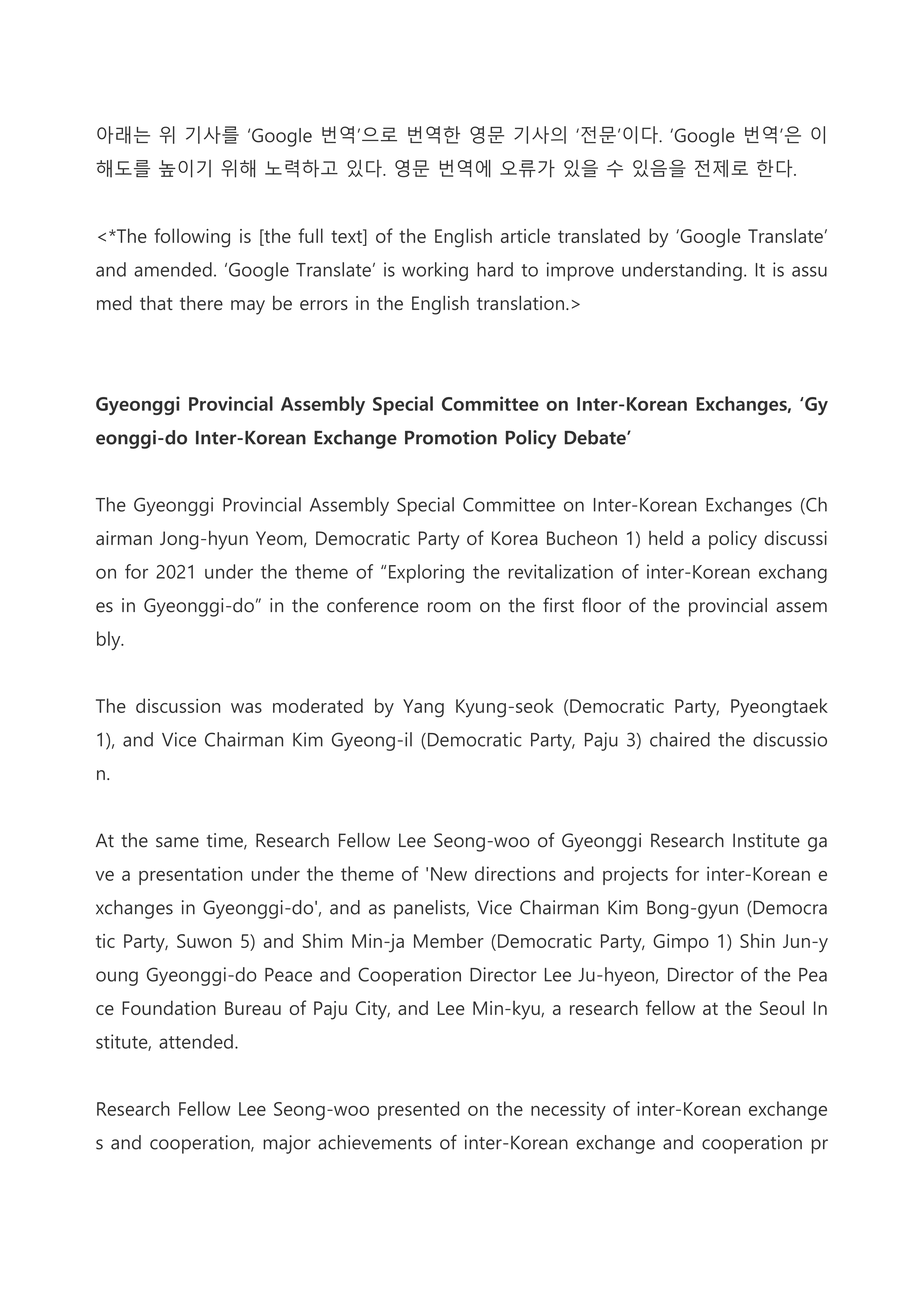  What do you see at coordinates (580, 271) in the screenshot?
I see `improve` at bounding box center [580, 271].
